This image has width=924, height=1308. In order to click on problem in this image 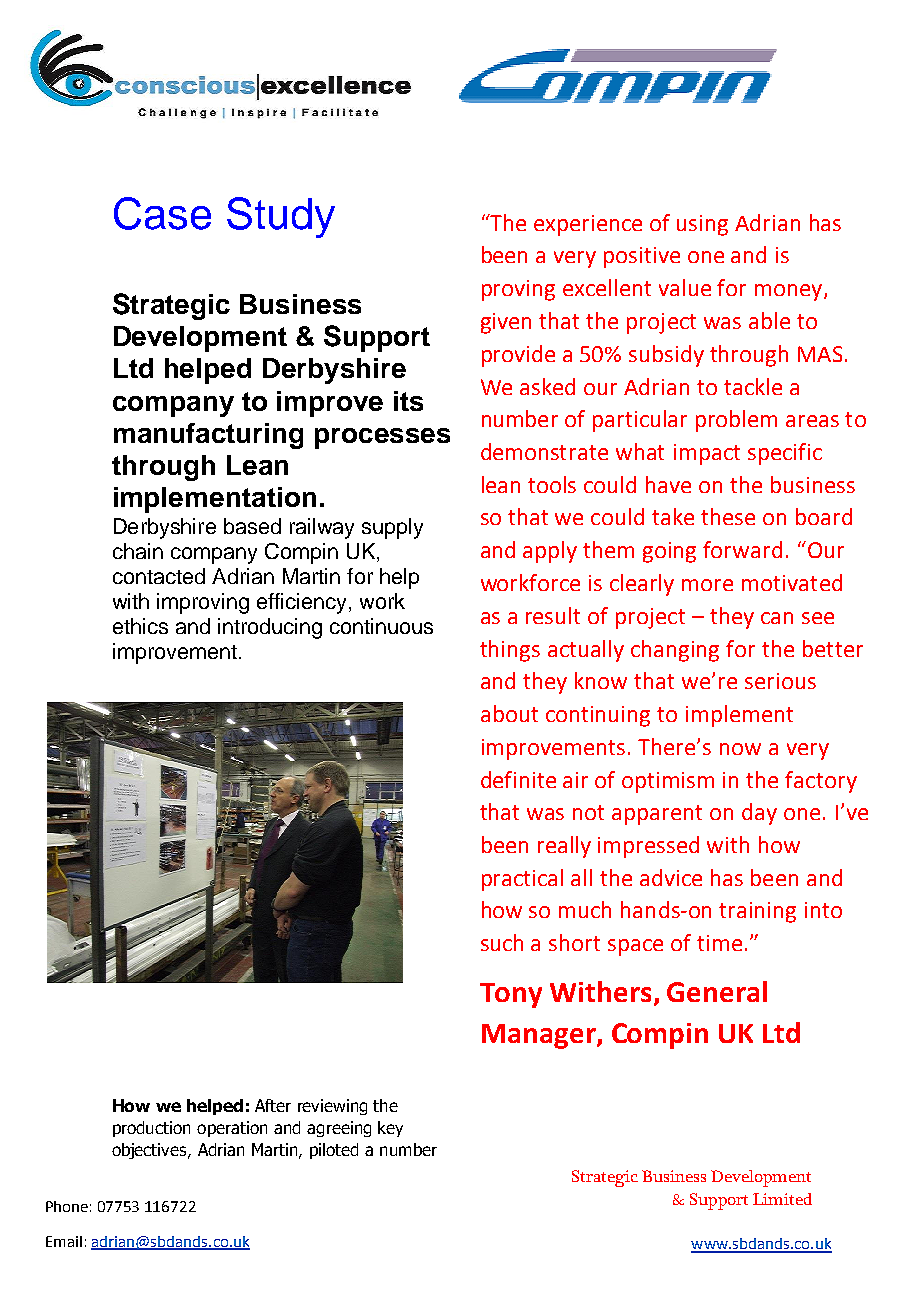, I will do `click(736, 421)`.
